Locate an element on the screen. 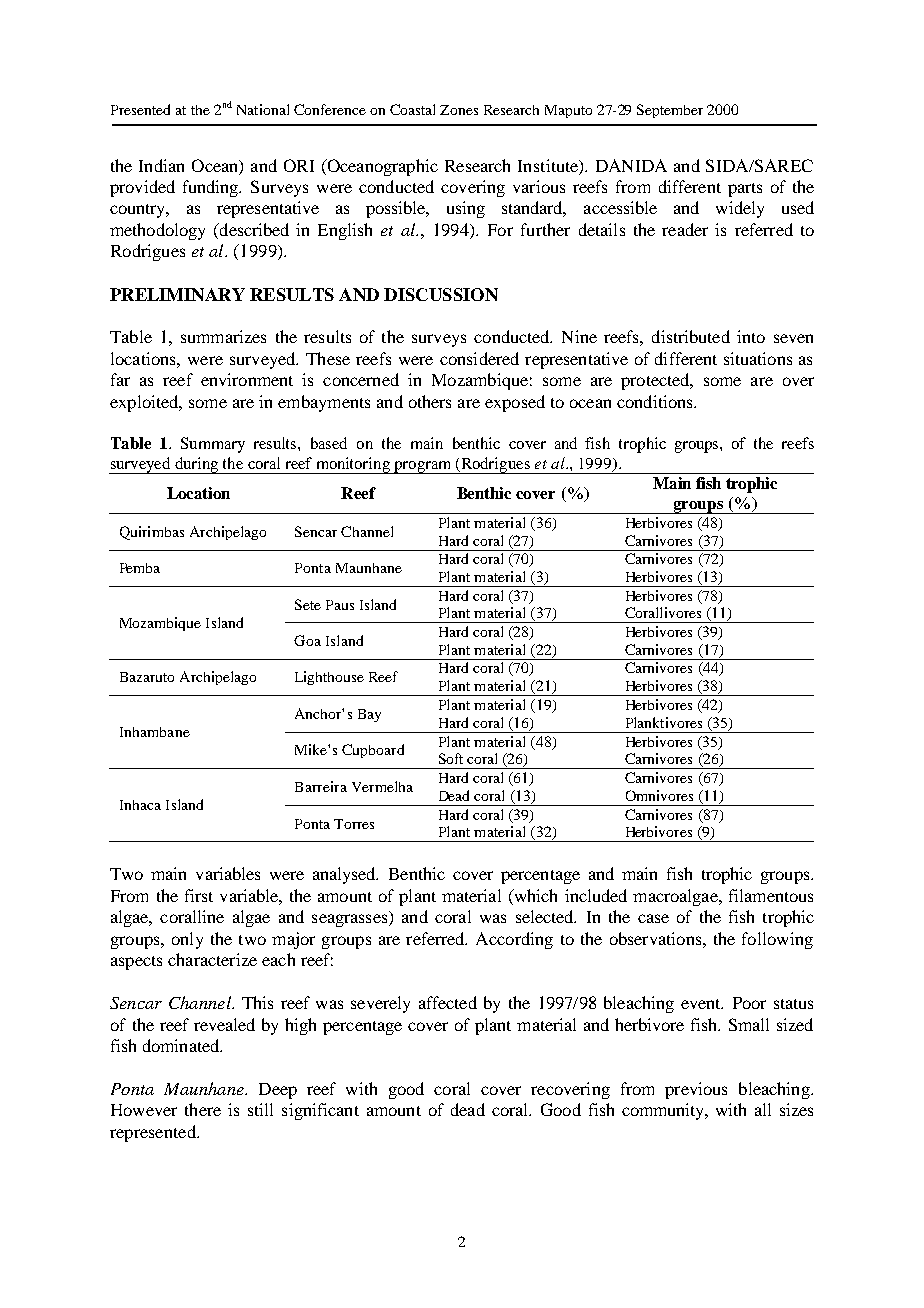  September is located at coordinates (670, 111).
